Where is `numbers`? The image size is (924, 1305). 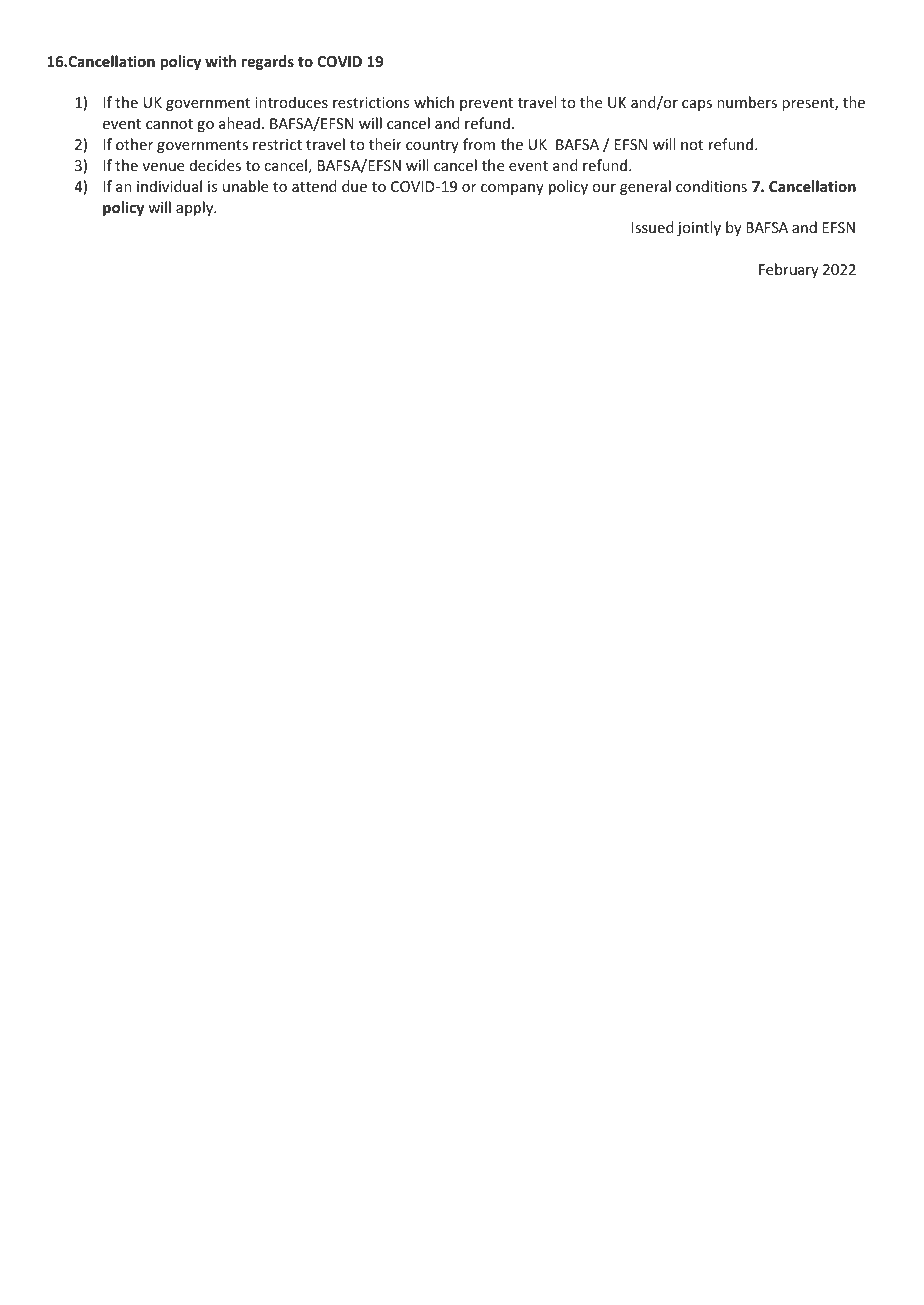
numbers is located at coordinates (747, 102).
